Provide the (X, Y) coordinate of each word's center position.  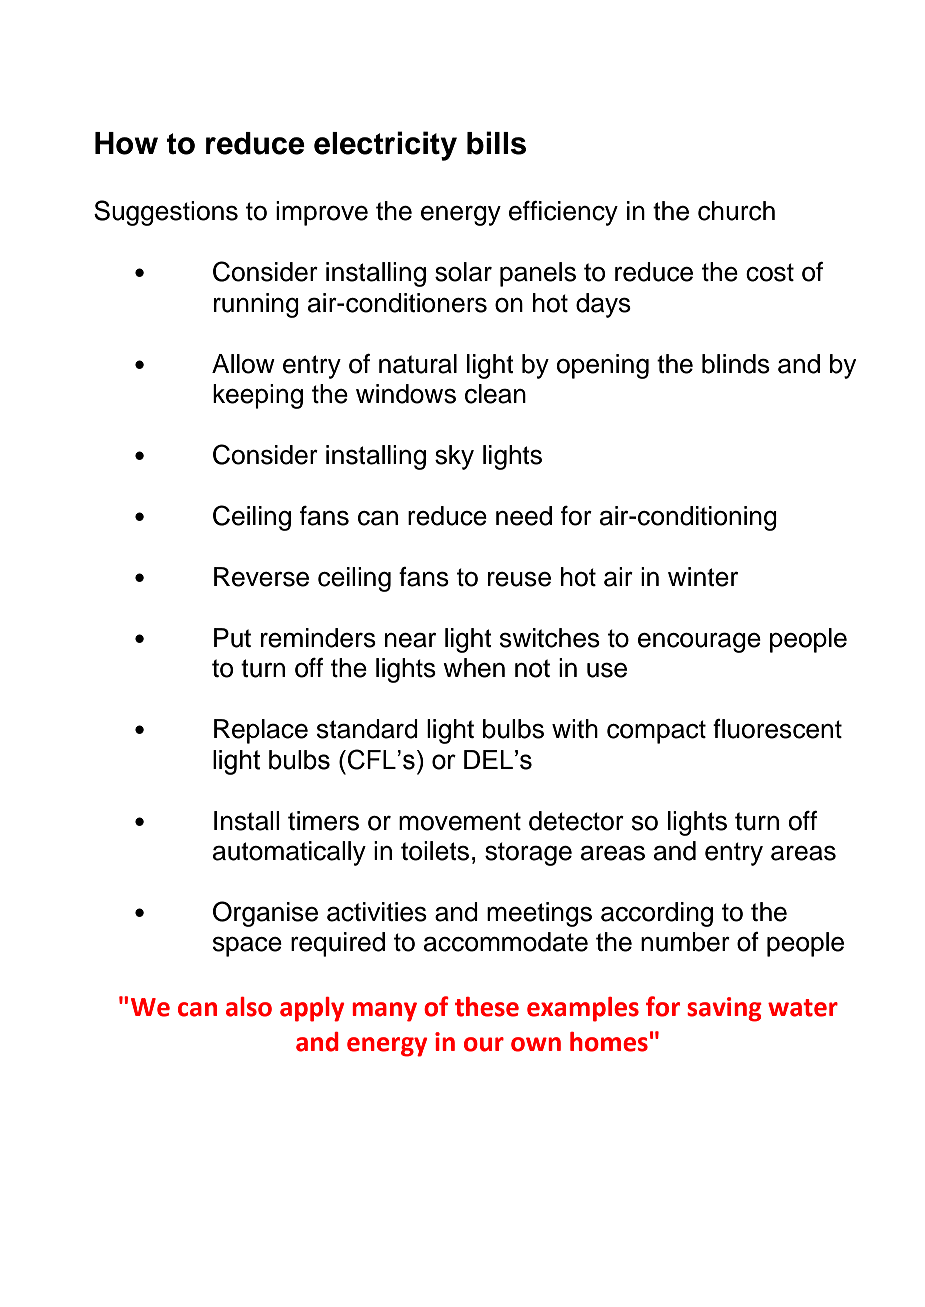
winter (703, 577)
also (249, 1007)
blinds (736, 364)
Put (232, 638)
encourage (699, 642)
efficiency (563, 213)
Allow (243, 364)
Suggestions (166, 213)
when (474, 668)
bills (496, 143)
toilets (435, 851)
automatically (289, 853)
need (524, 516)
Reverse (261, 577)
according (657, 914)
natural (418, 364)
